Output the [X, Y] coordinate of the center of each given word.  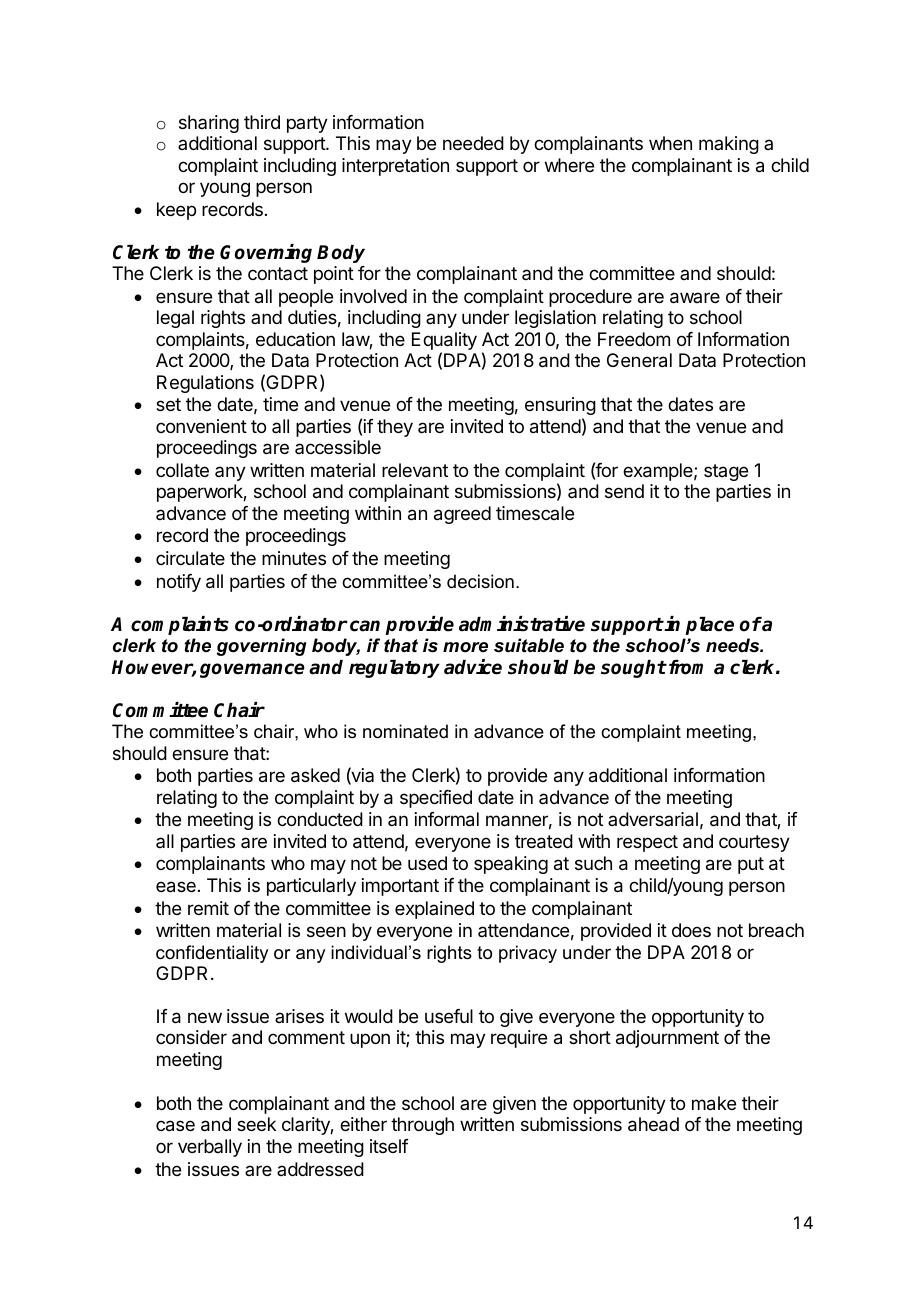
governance [252, 670]
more [465, 647]
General [639, 360]
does [691, 930]
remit [208, 908]
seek [256, 1124]
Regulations [205, 384]
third [262, 122]
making [729, 145]
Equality [444, 342]
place [709, 626]
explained [434, 910]
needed [473, 143]
